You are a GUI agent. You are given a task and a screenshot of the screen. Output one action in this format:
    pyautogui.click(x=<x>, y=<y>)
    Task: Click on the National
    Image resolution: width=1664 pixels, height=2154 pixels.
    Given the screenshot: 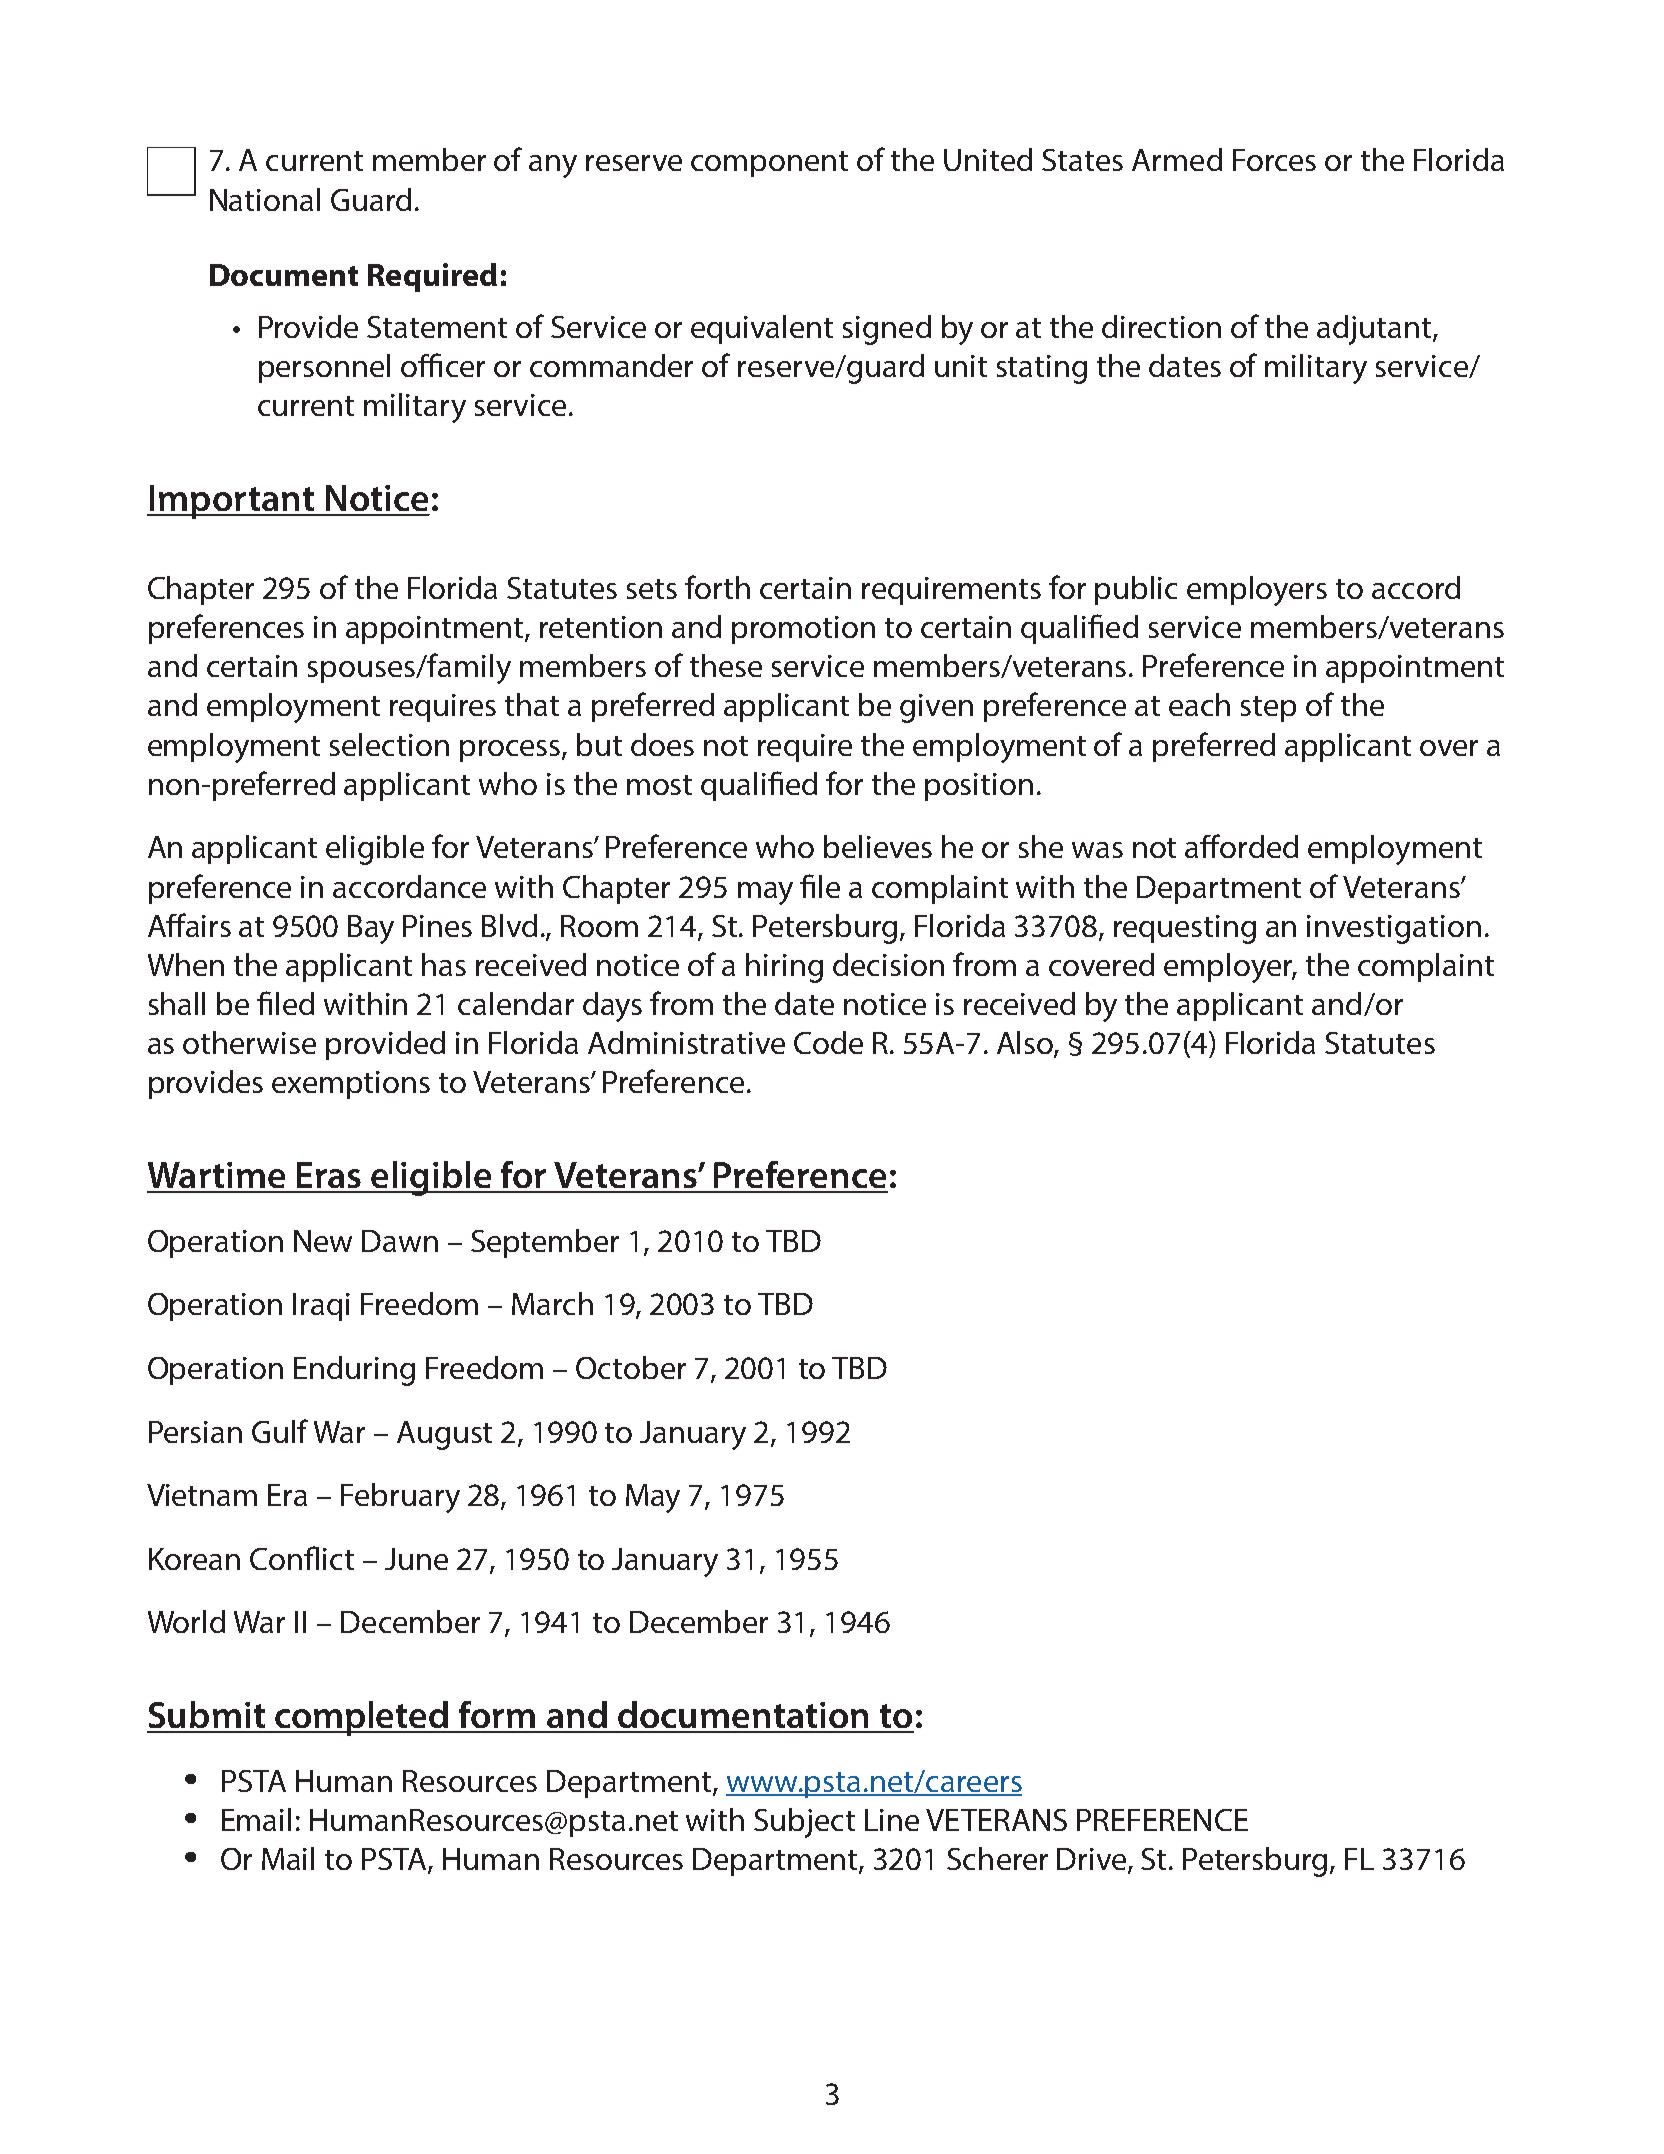 What is the action you would take?
    pyautogui.click(x=265, y=199)
